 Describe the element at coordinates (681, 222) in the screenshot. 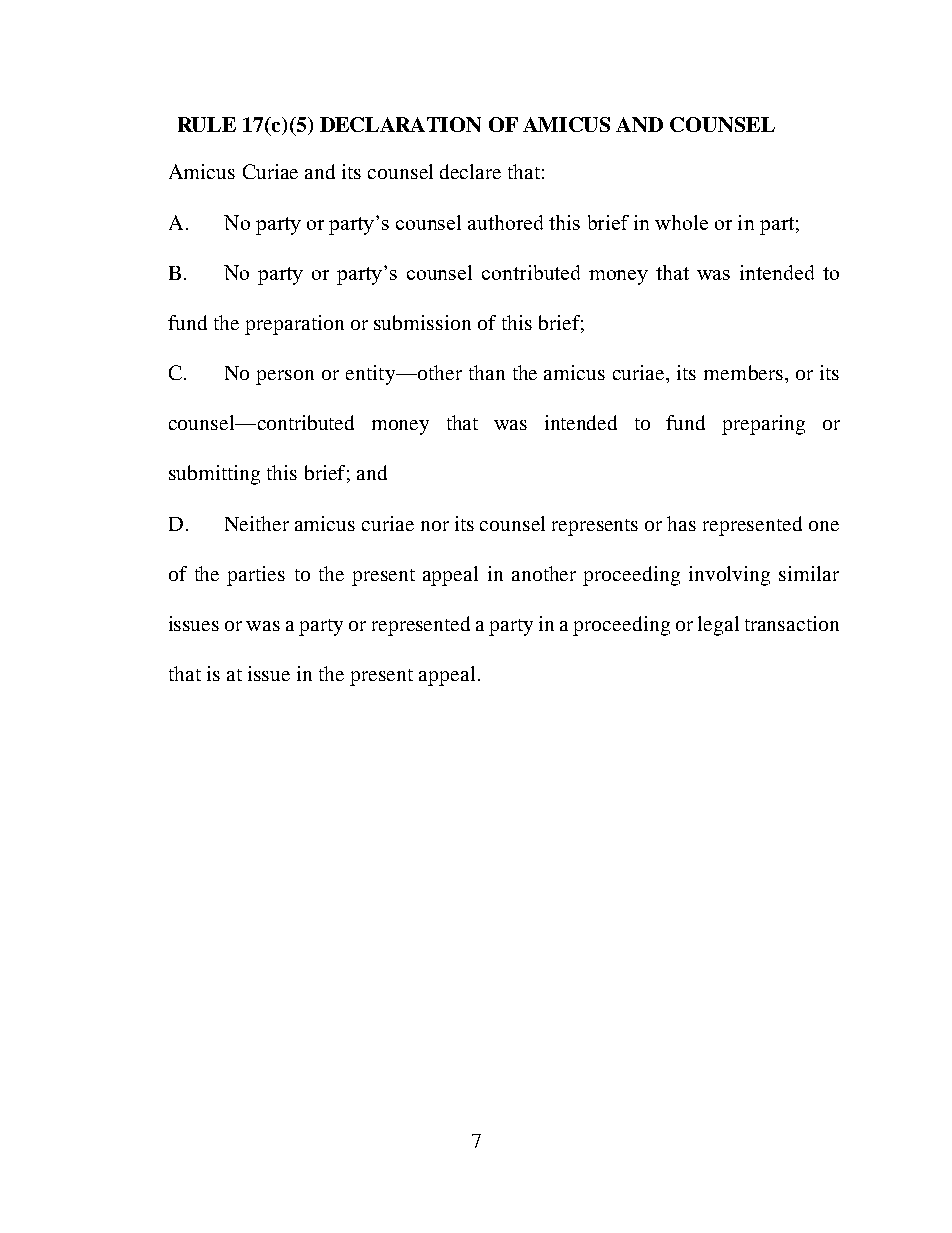

I see `whole` at that location.
